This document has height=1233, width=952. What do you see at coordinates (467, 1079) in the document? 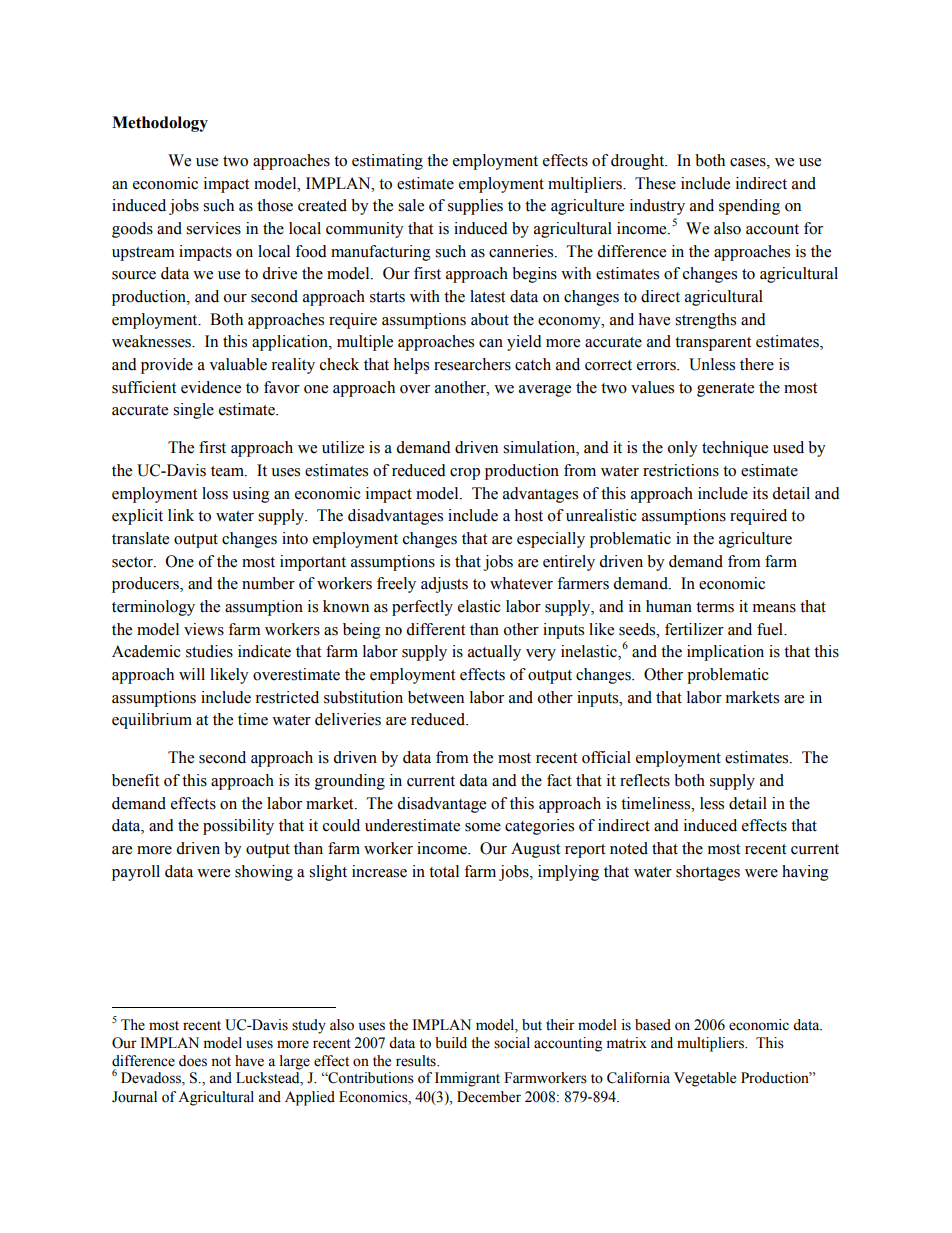
I see `Immigrant` at bounding box center [467, 1079].
